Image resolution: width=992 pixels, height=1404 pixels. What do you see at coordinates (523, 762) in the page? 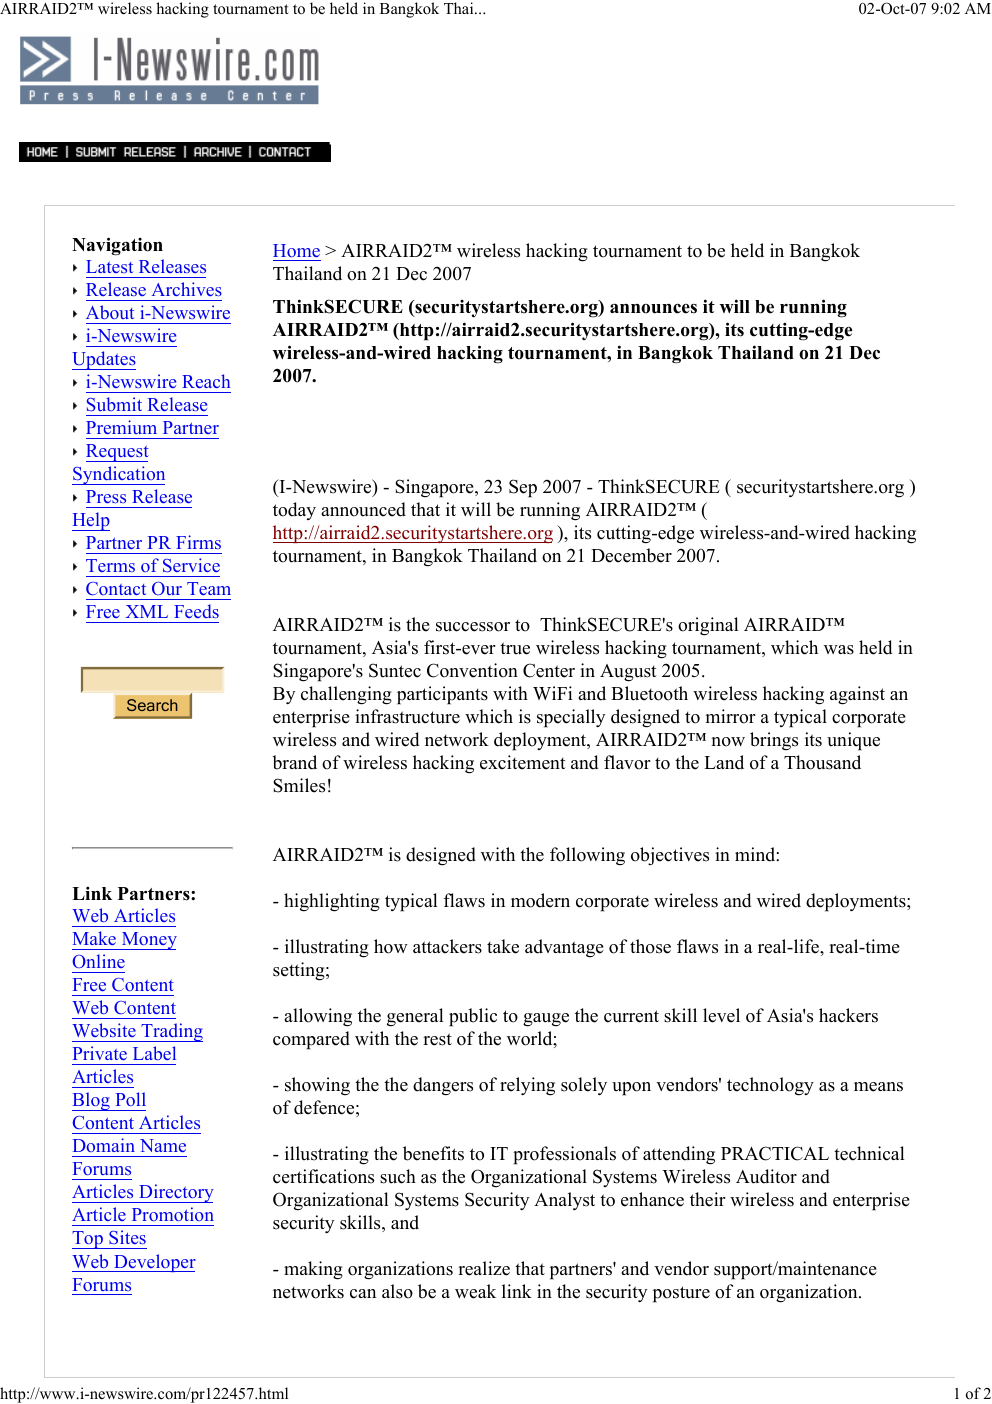
I see `excitement` at bounding box center [523, 762].
